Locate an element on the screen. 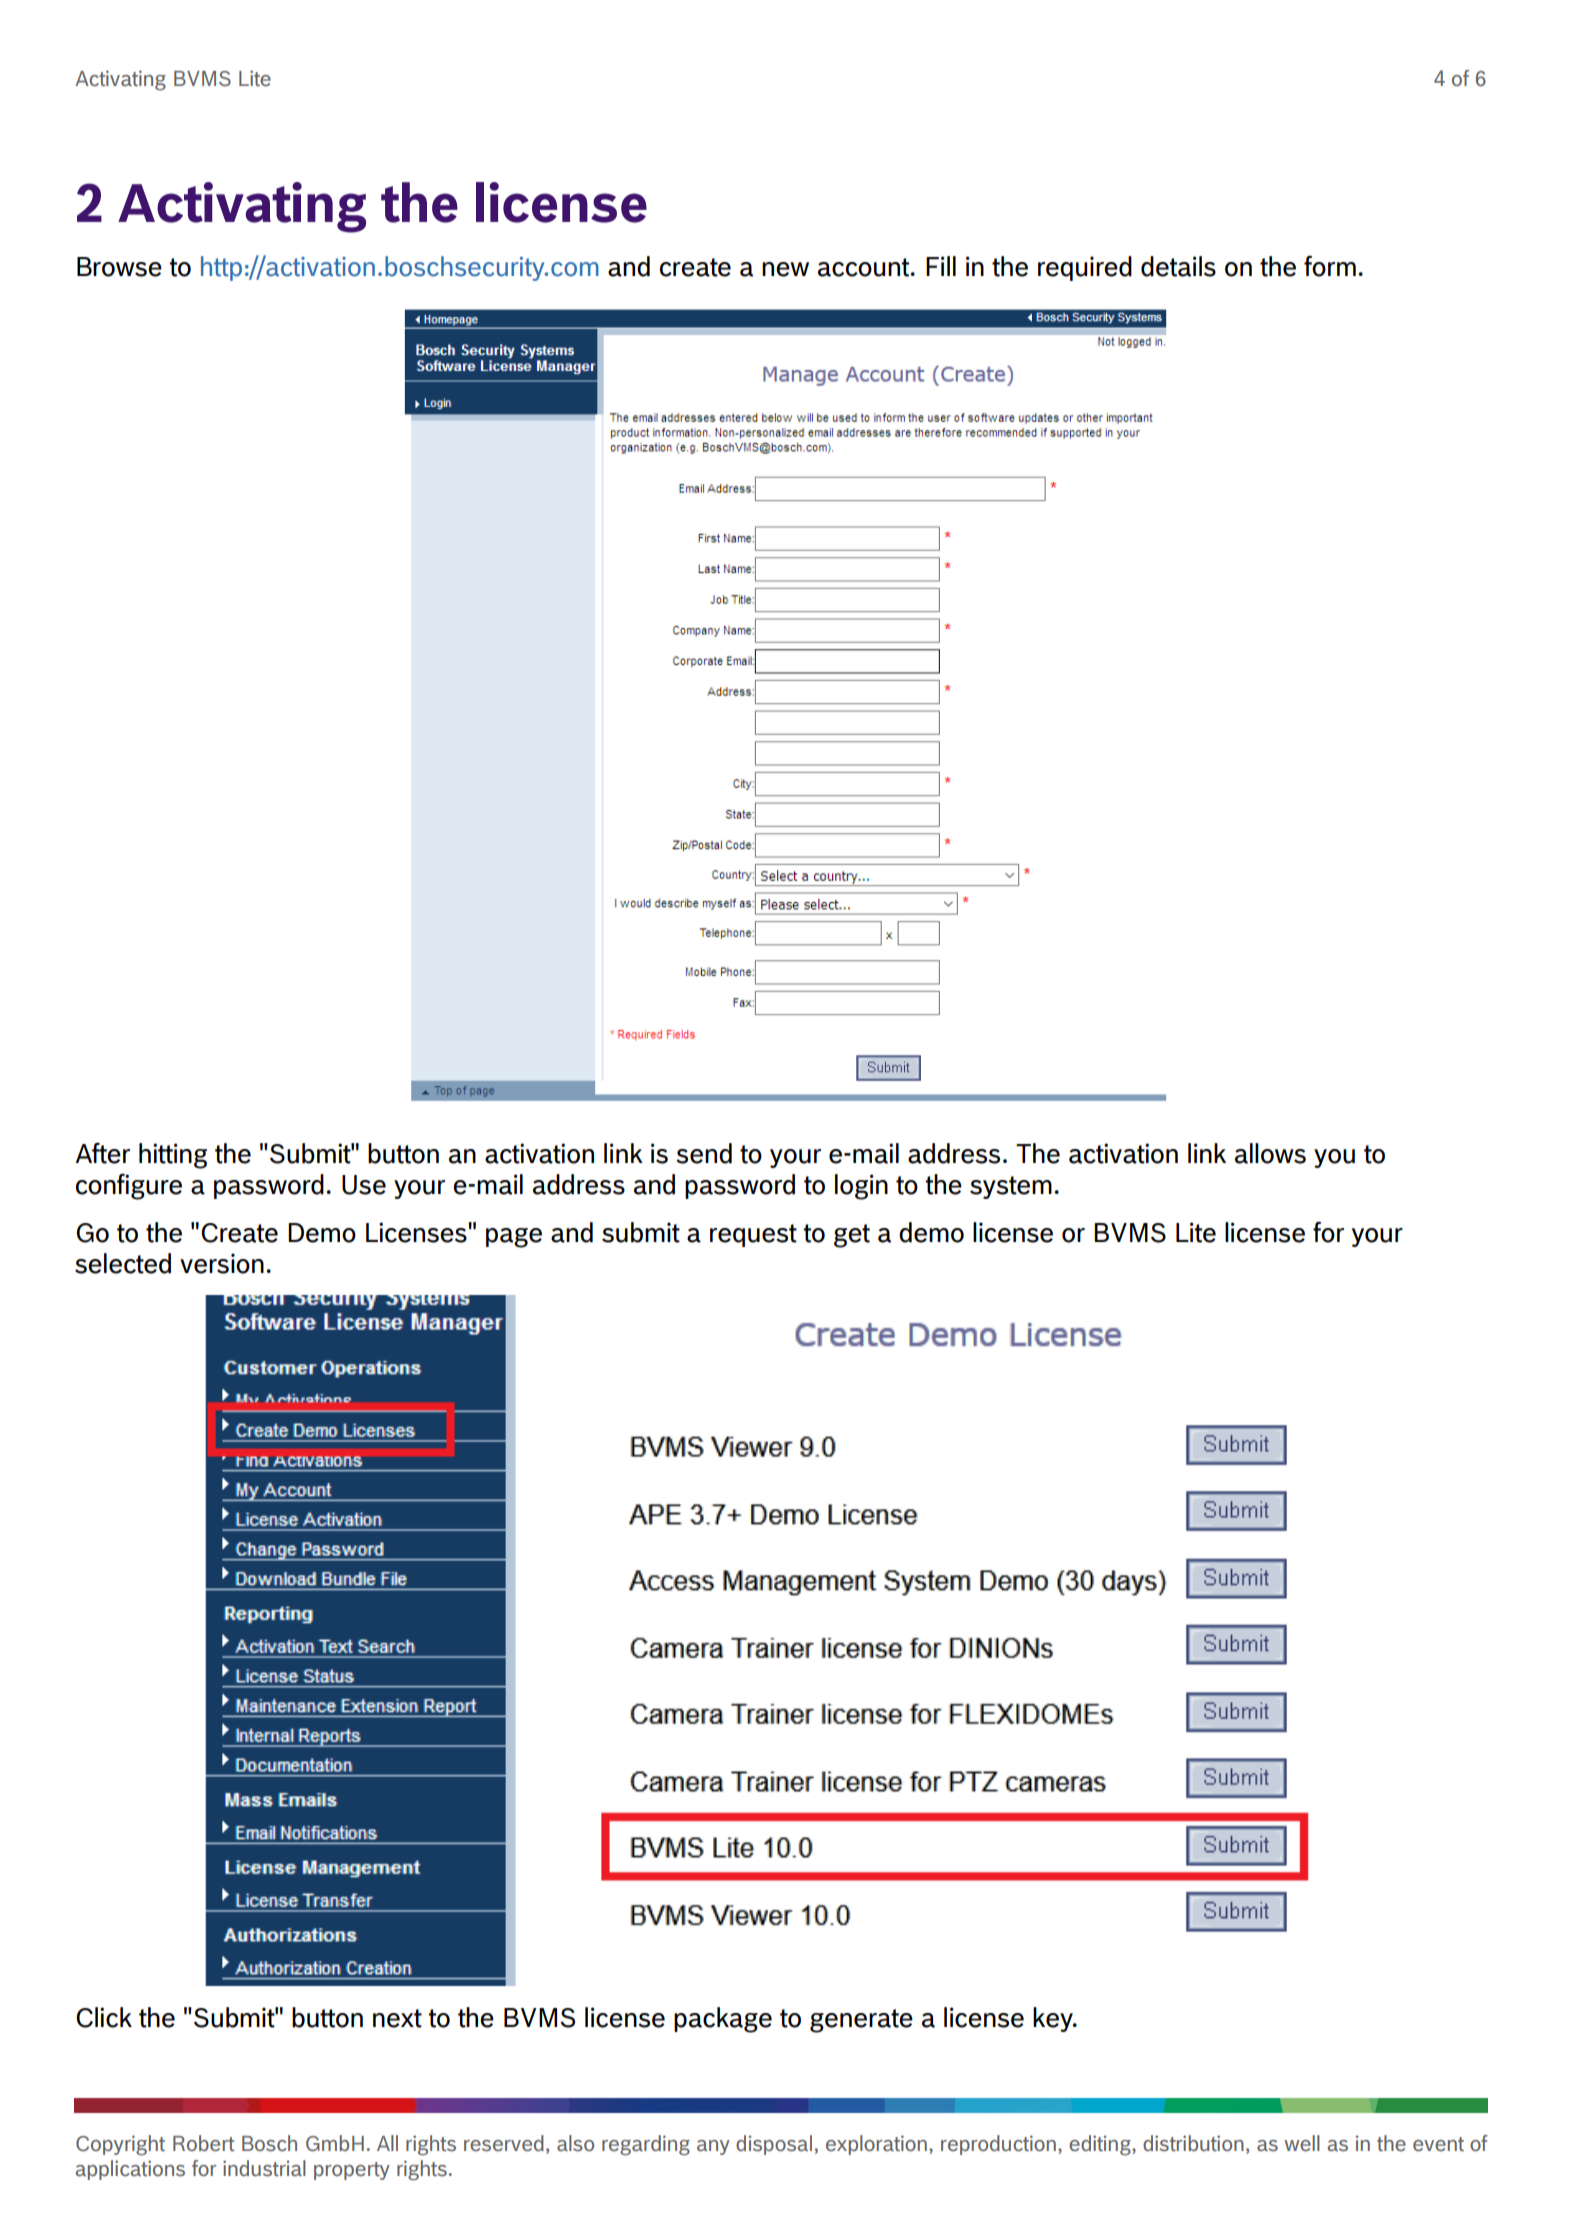 This screenshot has width=1570, height=2221. request is located at coordinates (753, 1235).
